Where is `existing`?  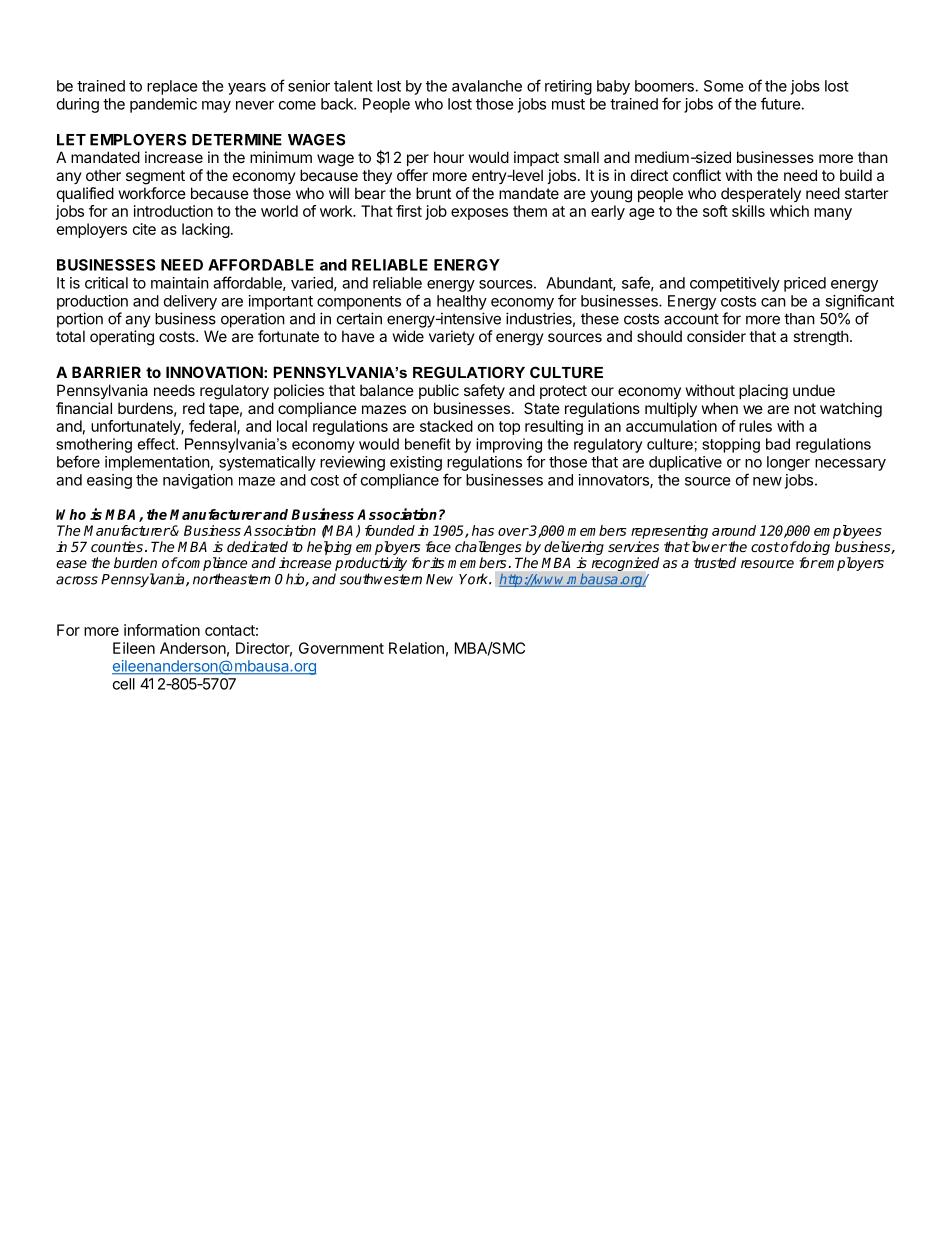 existing is located at coordinates (416, 463).
